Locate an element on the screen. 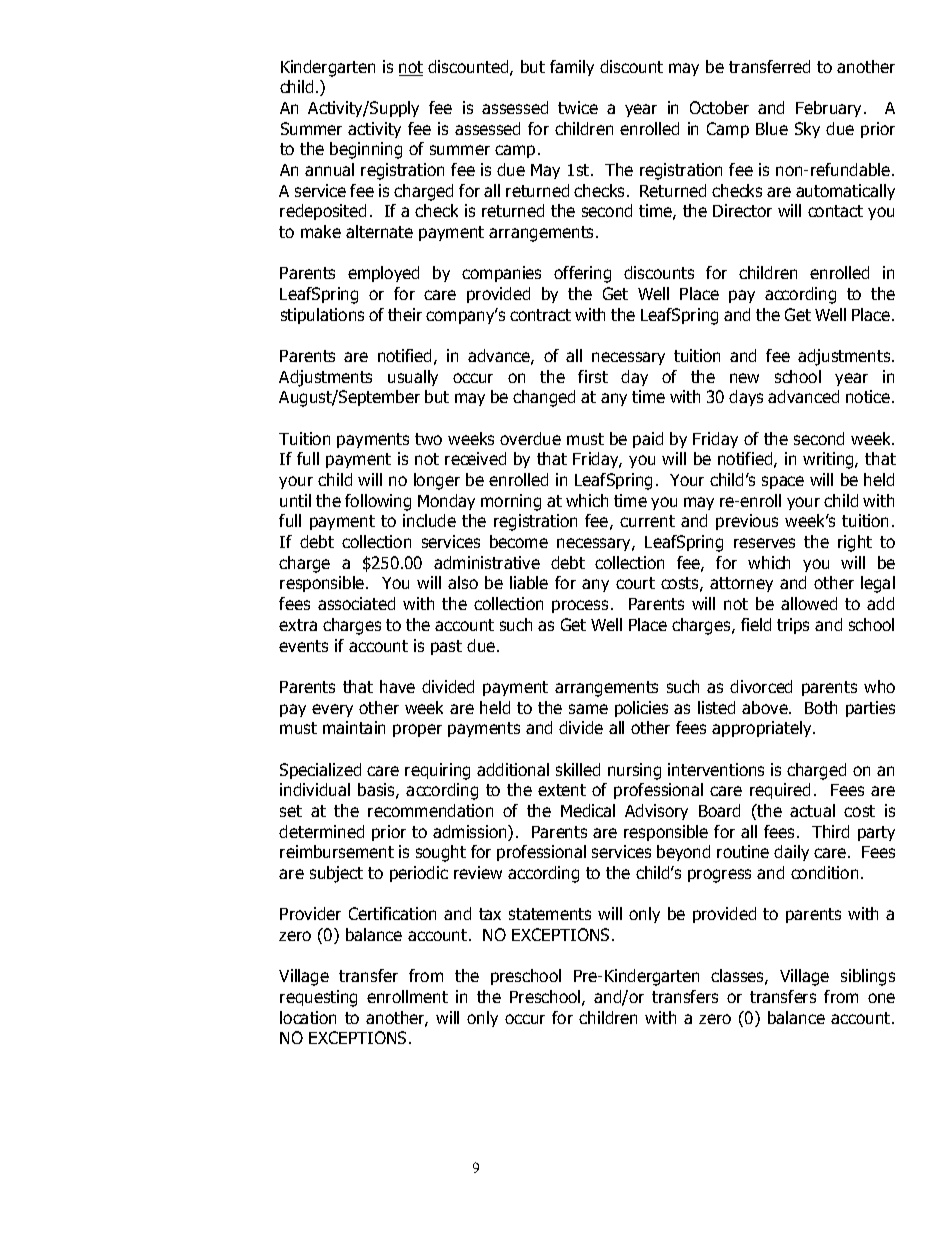 This screenshot has width=952, height=1233. twice is located at coordinates (578, 107).
